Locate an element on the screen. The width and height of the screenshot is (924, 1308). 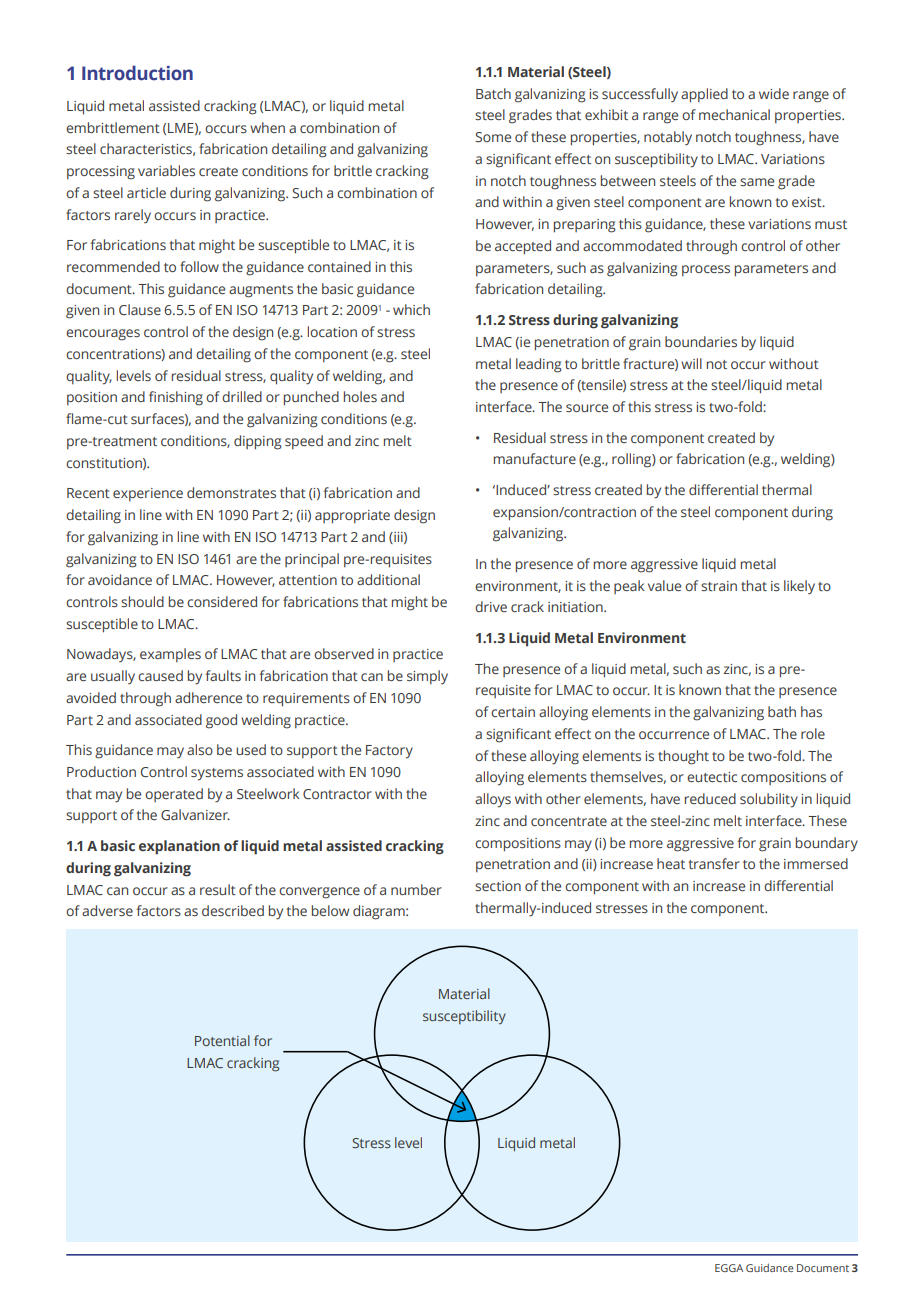
Potential is located at coordinates (222, 1040).
